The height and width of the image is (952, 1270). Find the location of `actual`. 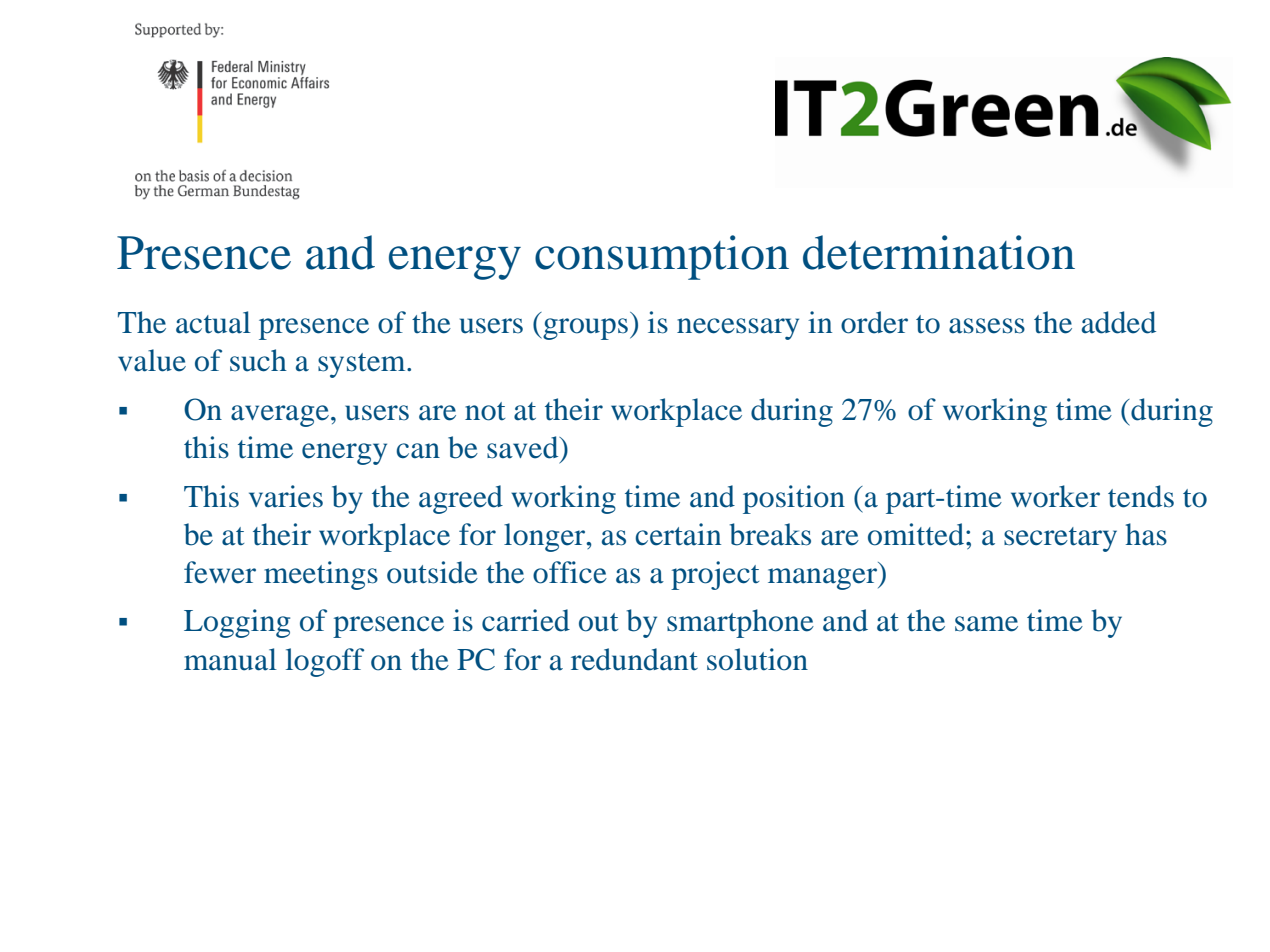

actual is located at coordinates (213, 322).
